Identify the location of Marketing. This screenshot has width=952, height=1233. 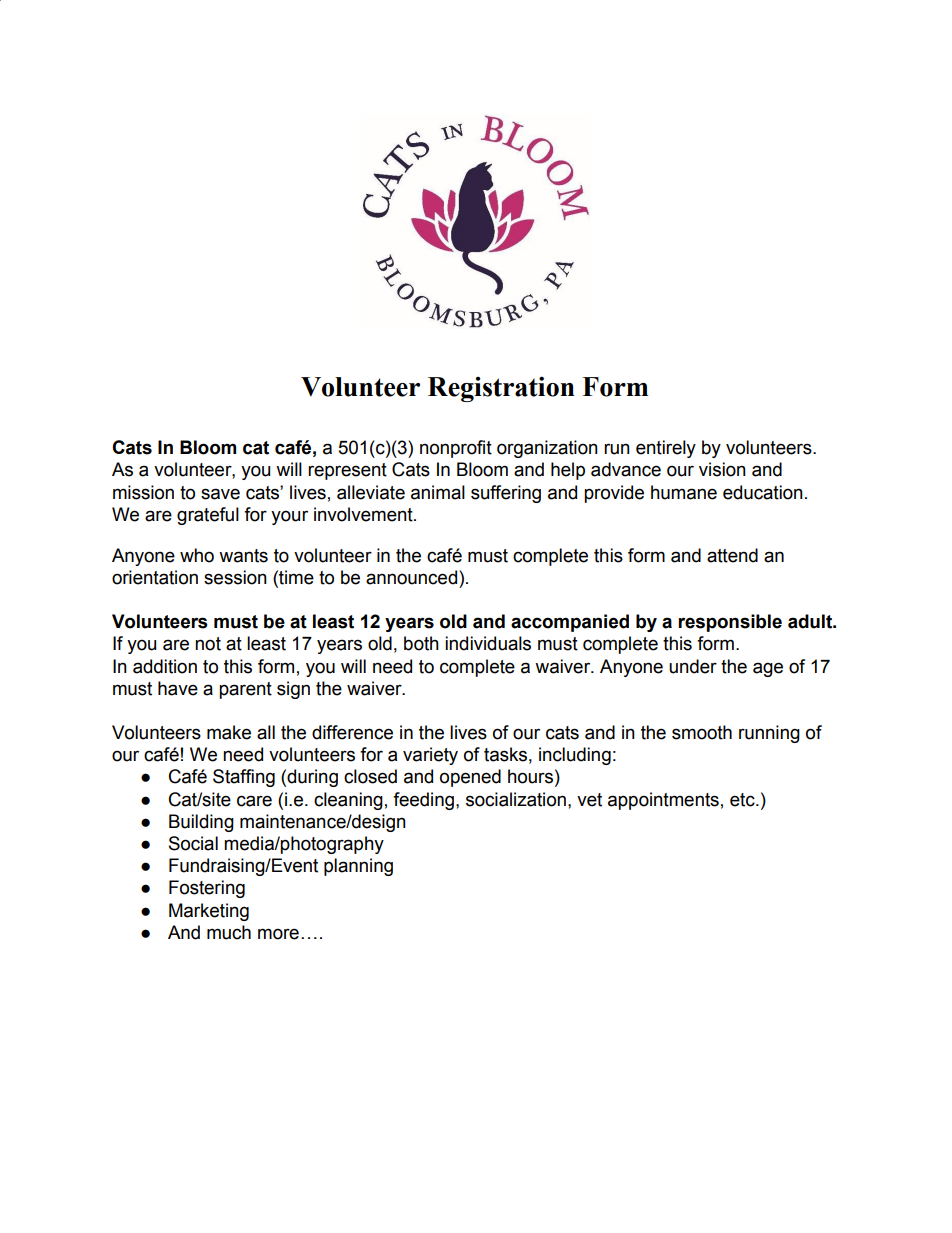
(209, 912).
